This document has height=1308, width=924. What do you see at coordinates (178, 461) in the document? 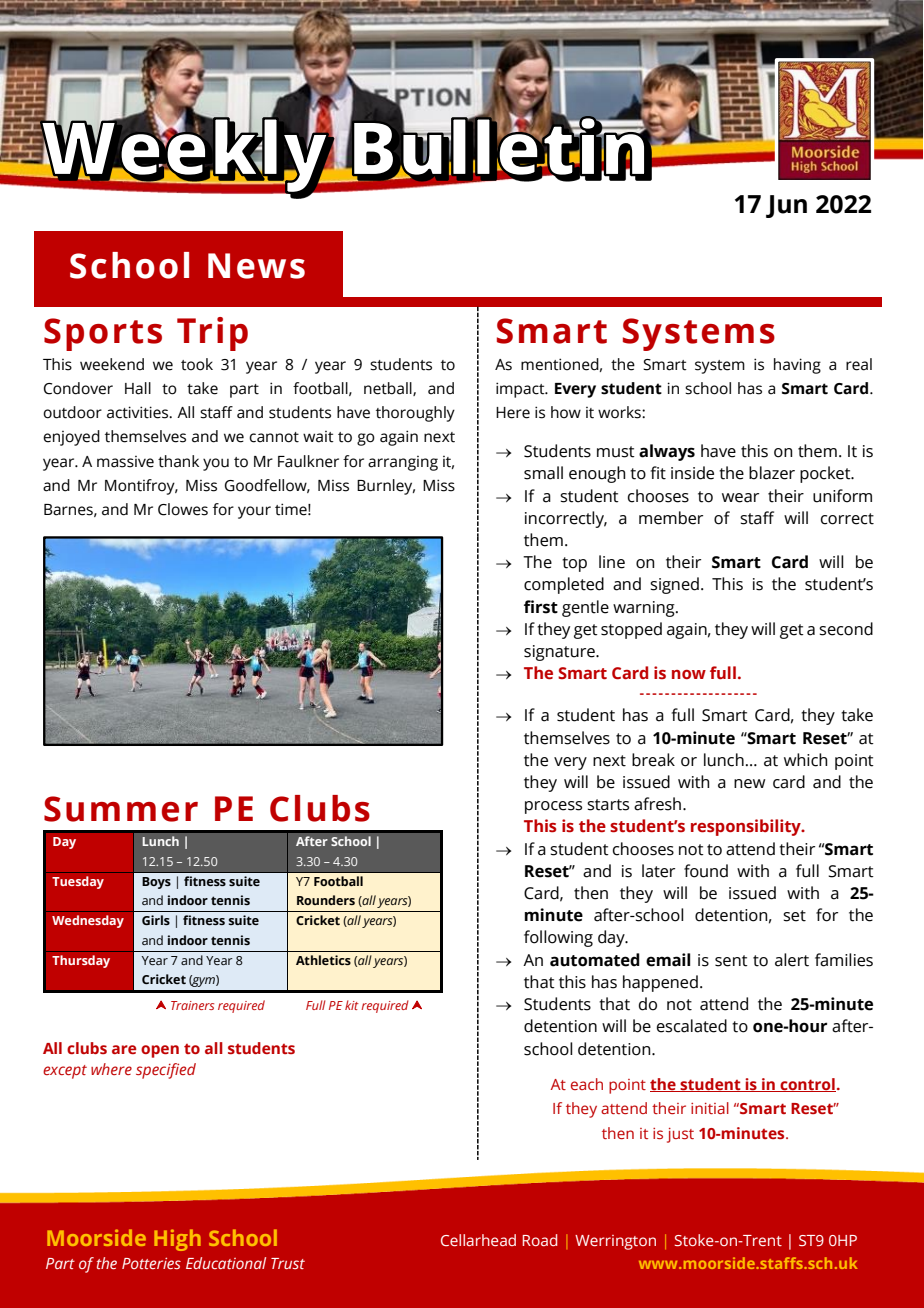
I see `thank` at bounding box center [178, 461].
